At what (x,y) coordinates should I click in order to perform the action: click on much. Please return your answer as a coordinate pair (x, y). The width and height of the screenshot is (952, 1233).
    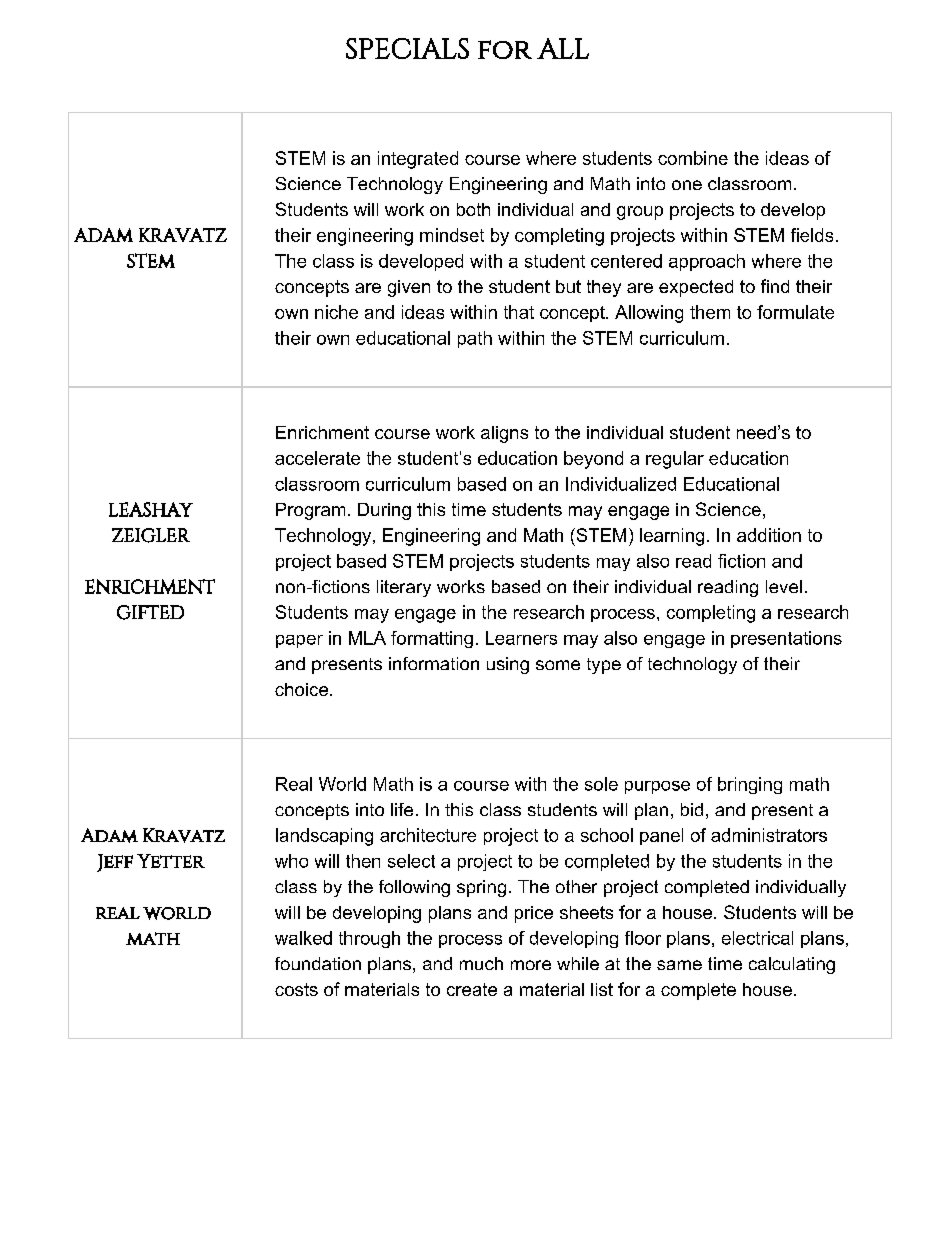
    Looking at the image, I should click on (481, 963).
